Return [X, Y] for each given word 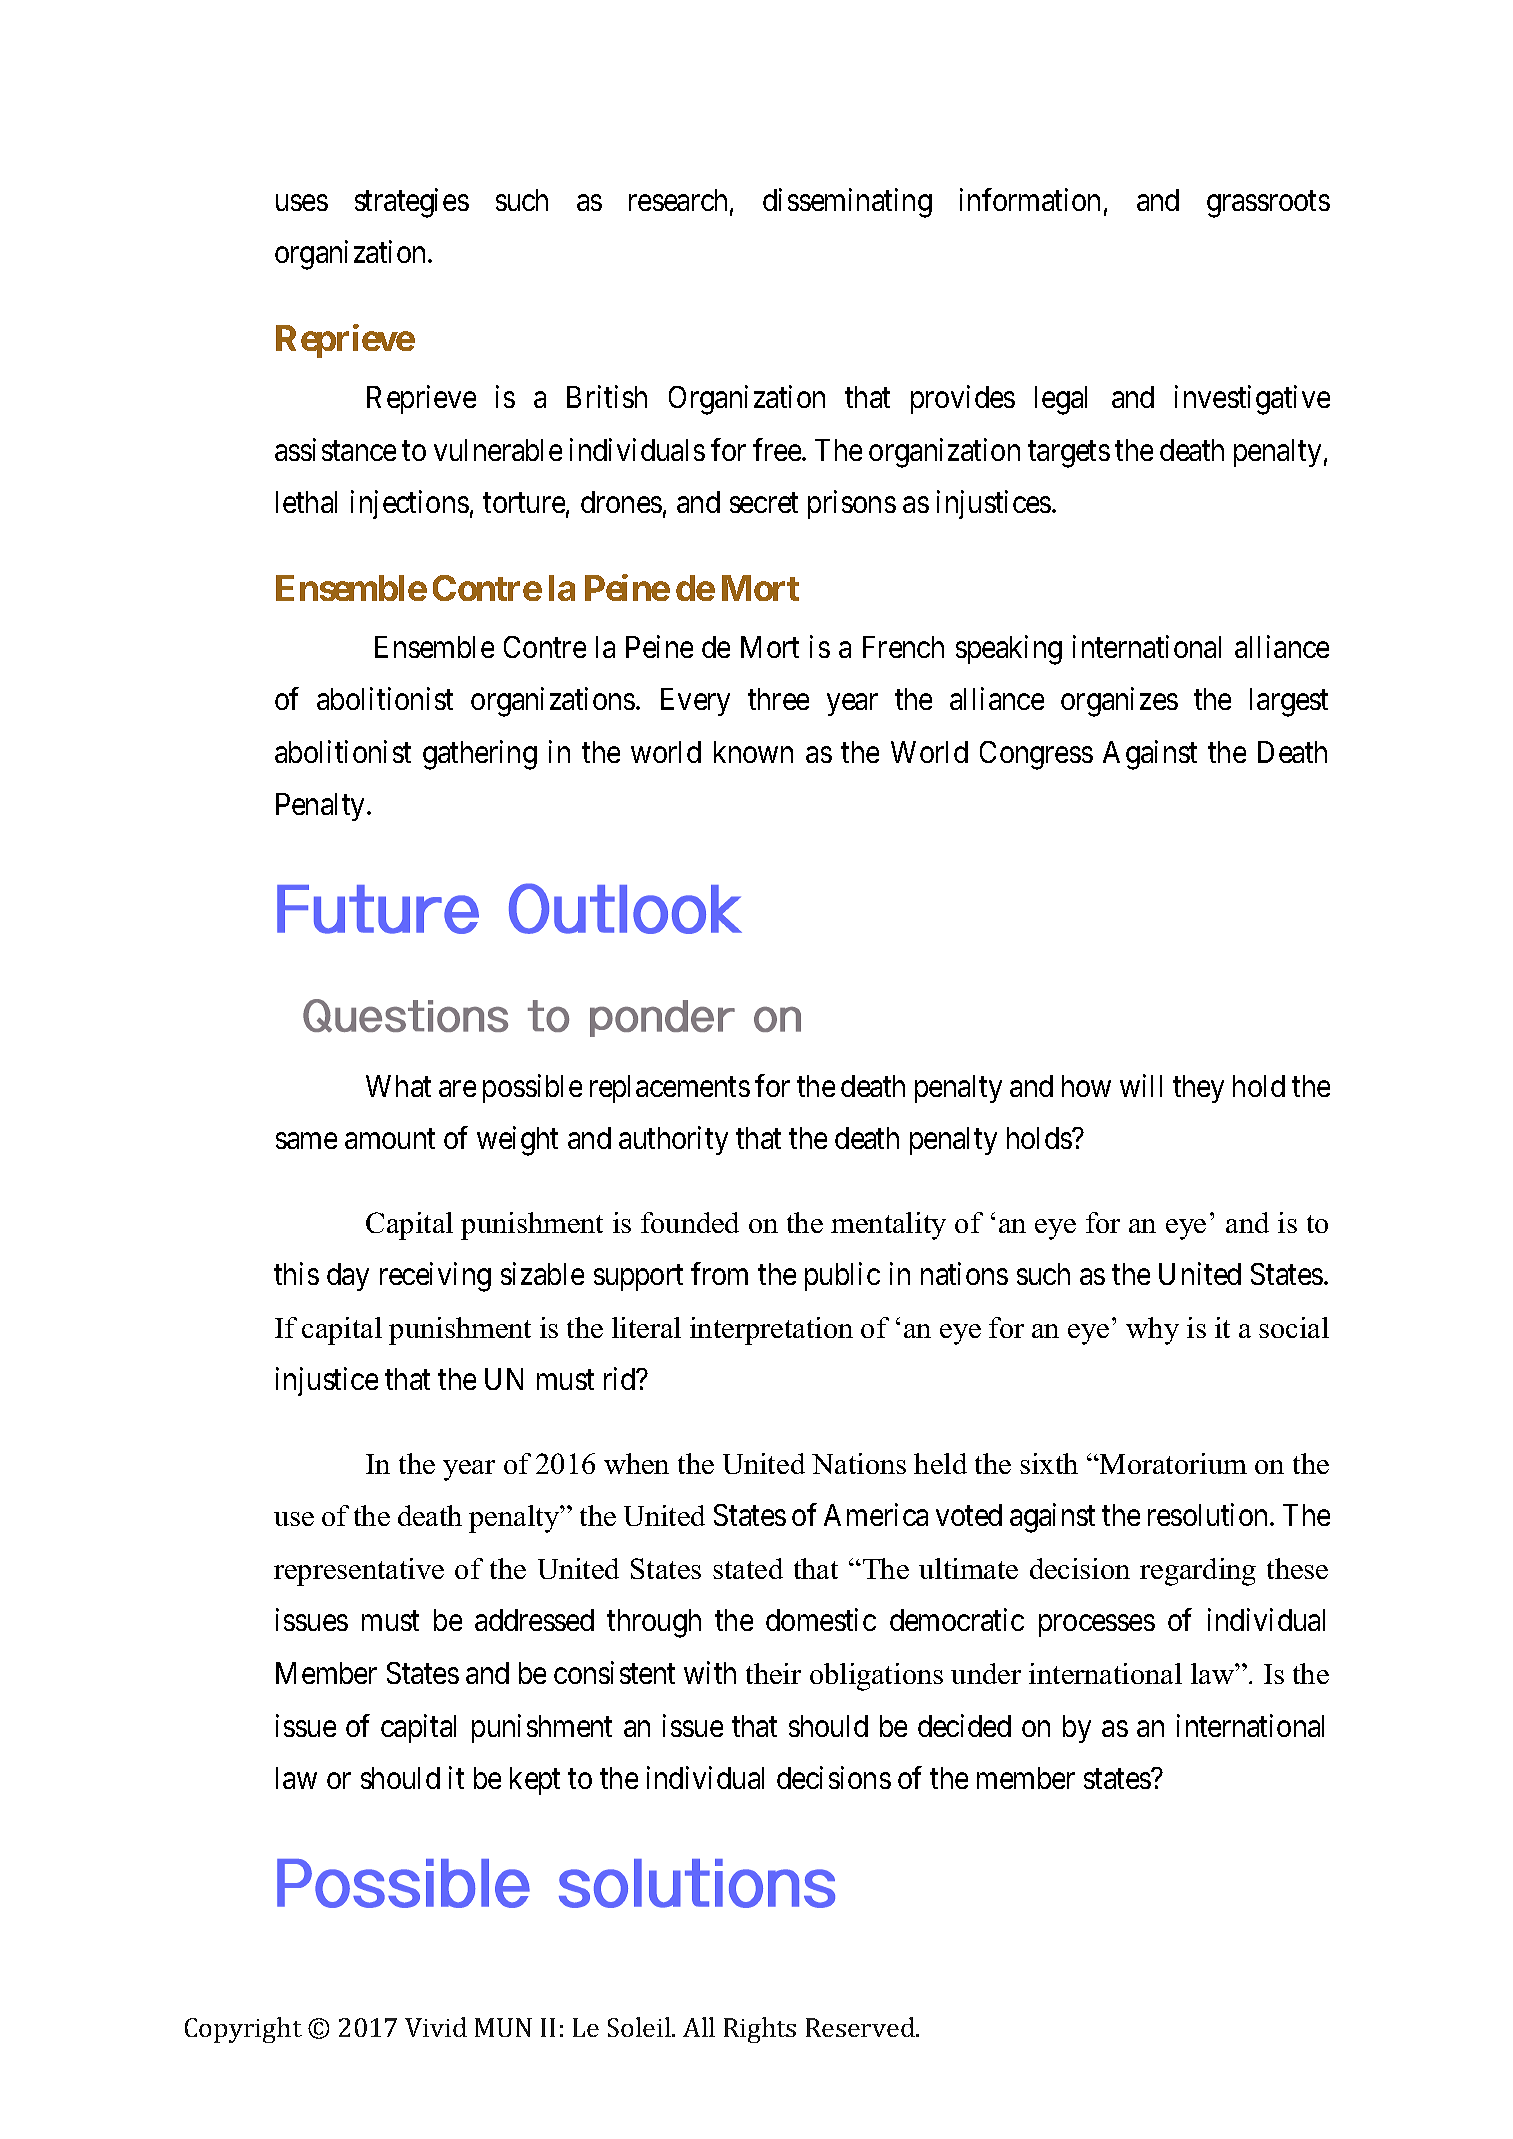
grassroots [1268, 204]
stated [748, 1568]
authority [673, 1141]
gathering [480, 755]
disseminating [847, 203]
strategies [412, 203]
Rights [760, 2030]
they [1198, 1089]
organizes [1119, 702]
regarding [1198, 1572]
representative [359, 1572]
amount [390, 1139]
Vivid [436, 2027]
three [778, 699]
